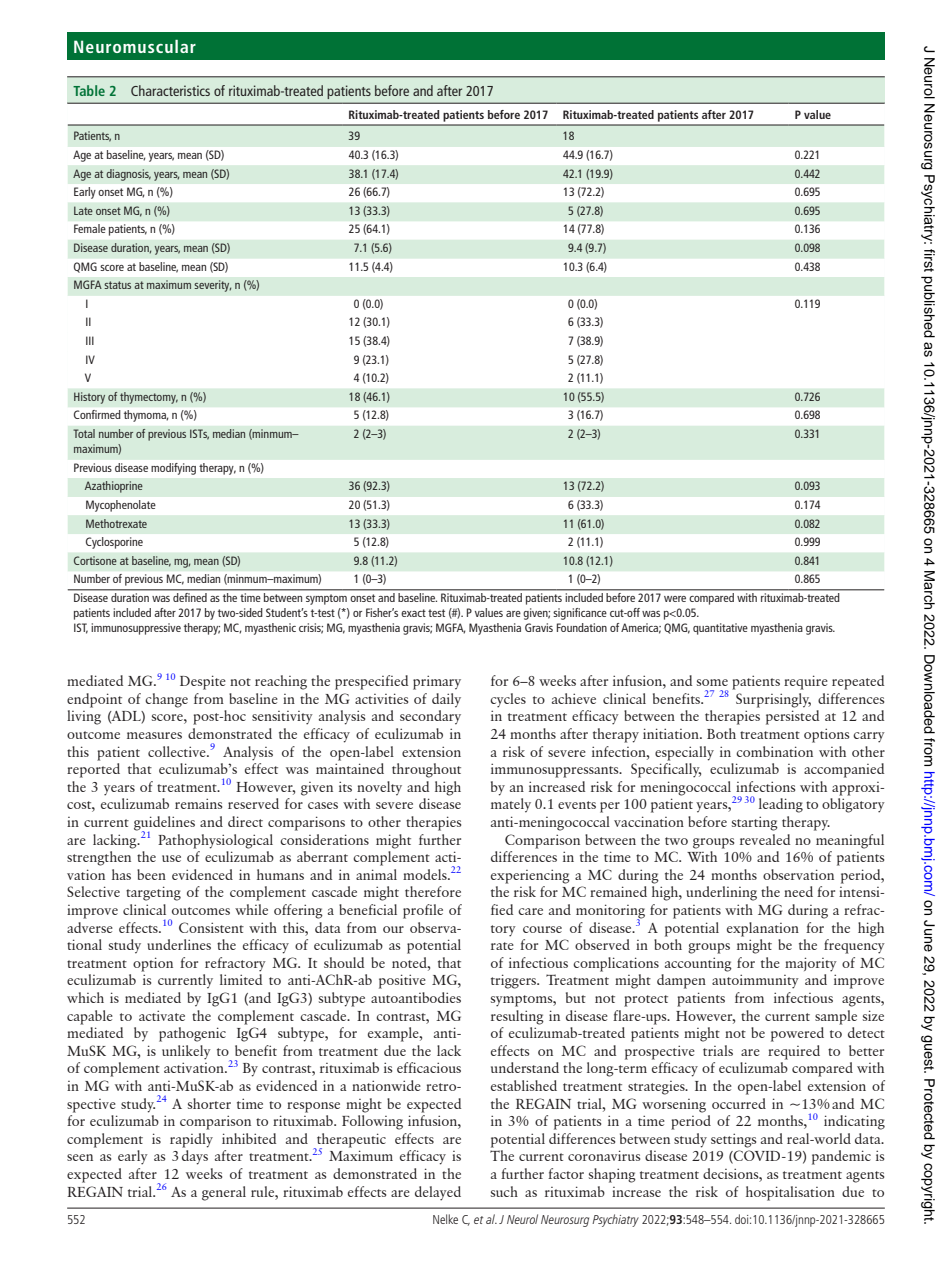  I want to click on status, so click(117, 285).
